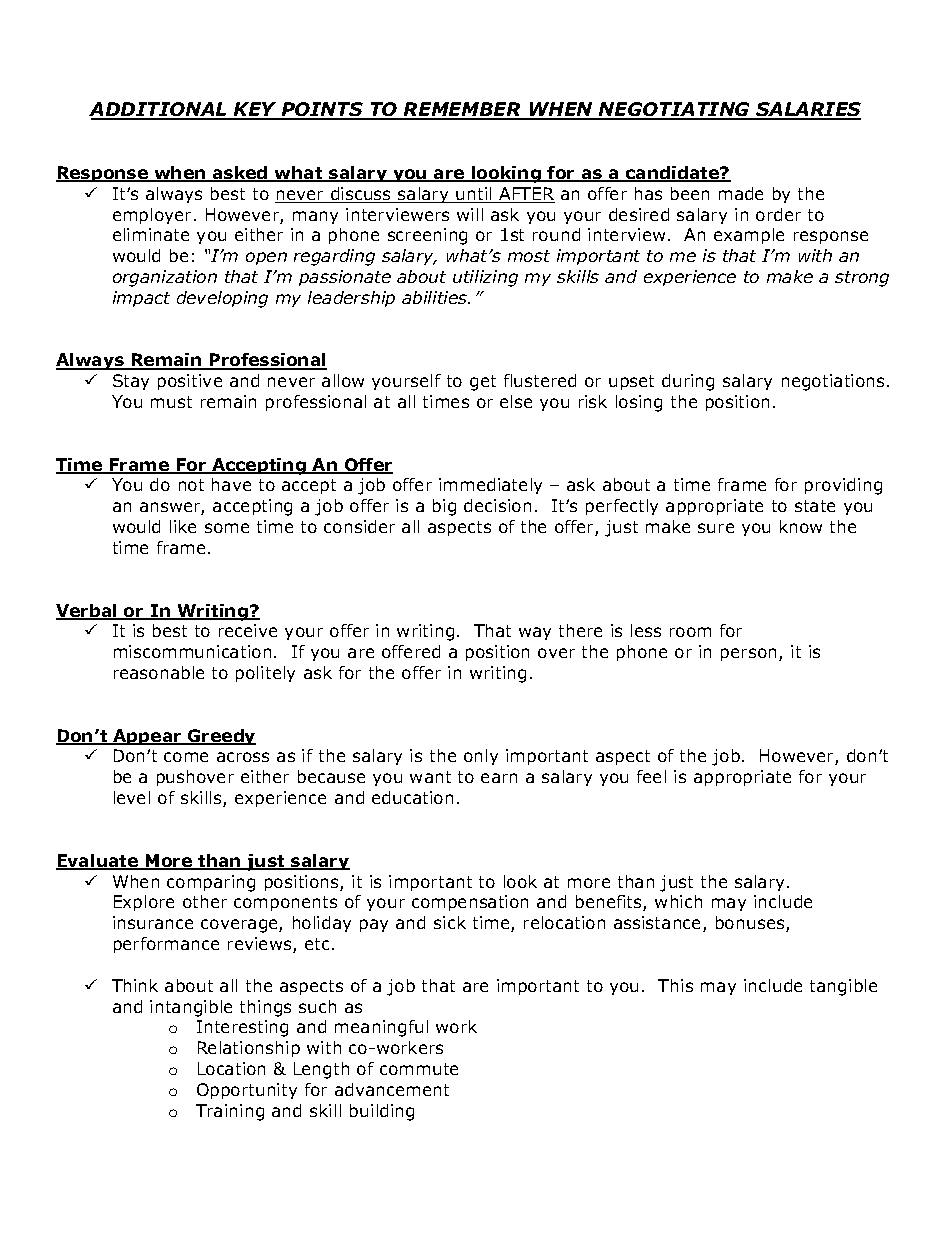  What do you see at coordinates (419, 1069) in the screenshot?
I see `commute` at bounding box center [419, 1069].
